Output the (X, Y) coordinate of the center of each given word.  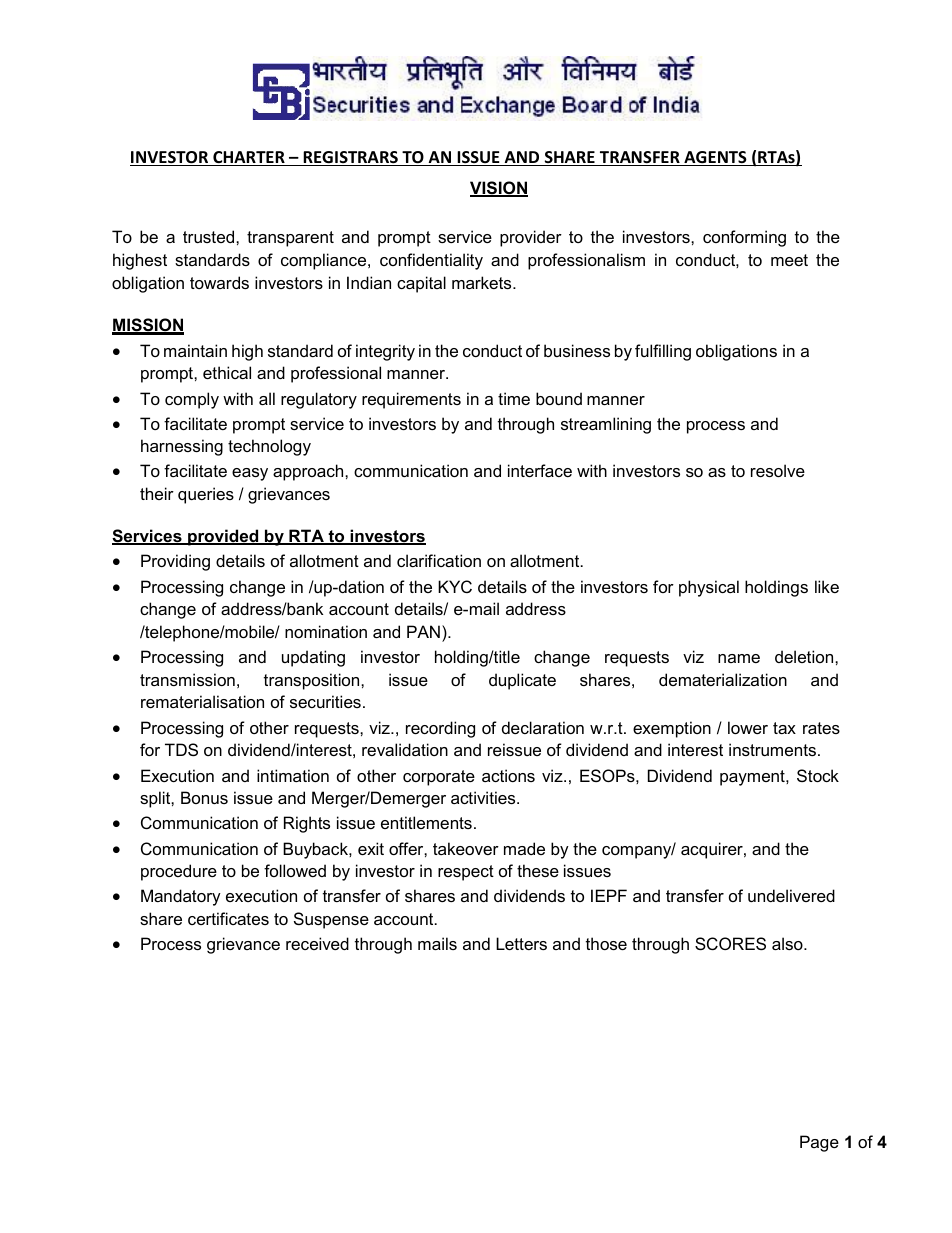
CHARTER (249, 158)
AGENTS (715, 158)
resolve (778, 470)
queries (206, 495)
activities (484, 797)
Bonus (204, 797)
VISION (499, 189)
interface (540, 470)
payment (753, 778)
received (317, 943)
